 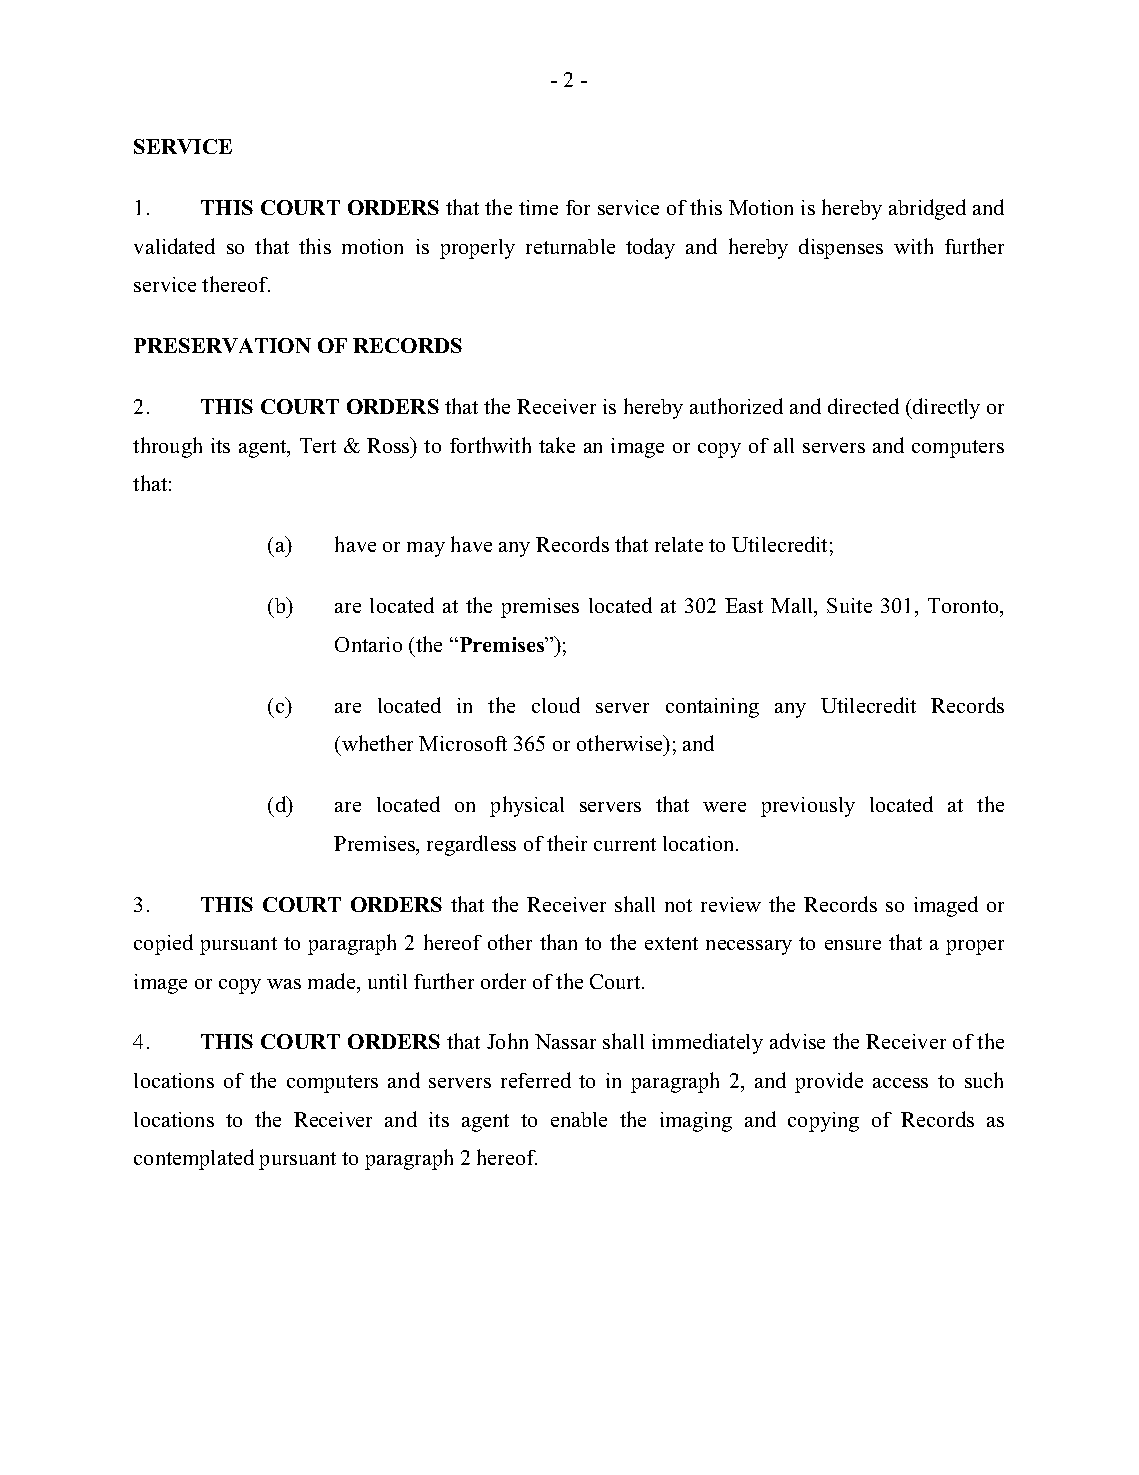 I want to click on Suite, so click(x=849, y=605).
